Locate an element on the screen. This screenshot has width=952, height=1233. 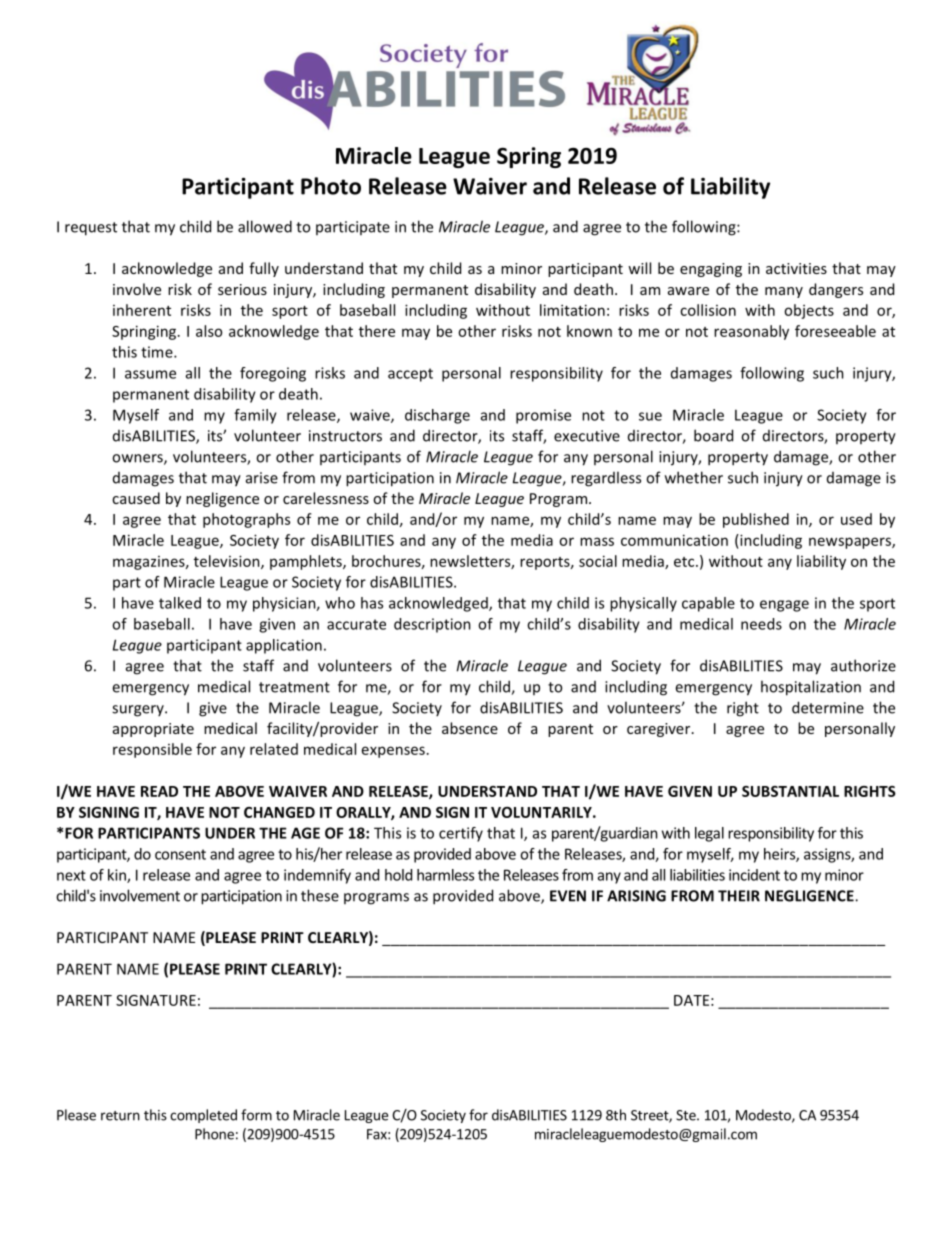
discharge is located at coordinates (437, 416).
